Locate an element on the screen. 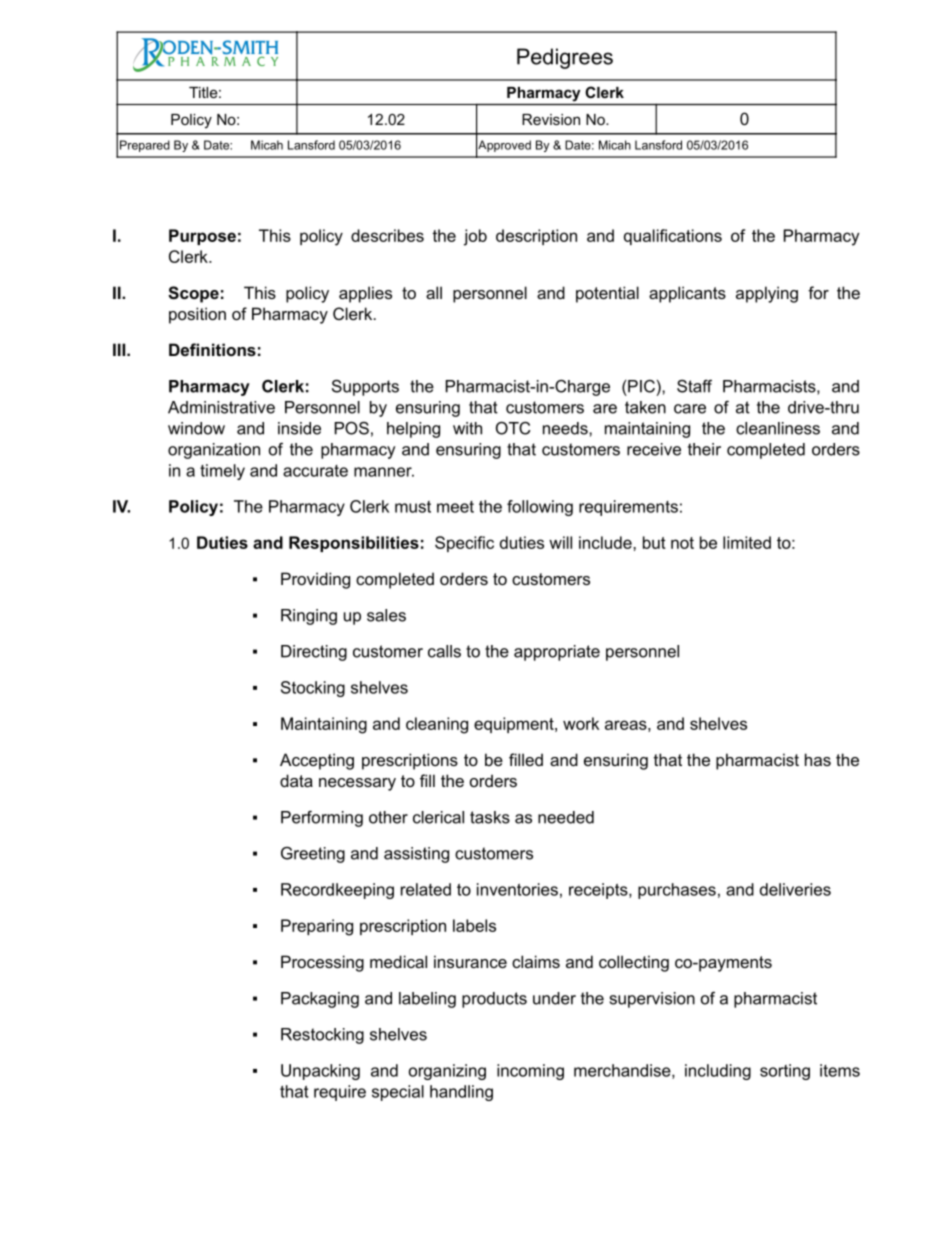  limited is located at coordinates (747, 542).
